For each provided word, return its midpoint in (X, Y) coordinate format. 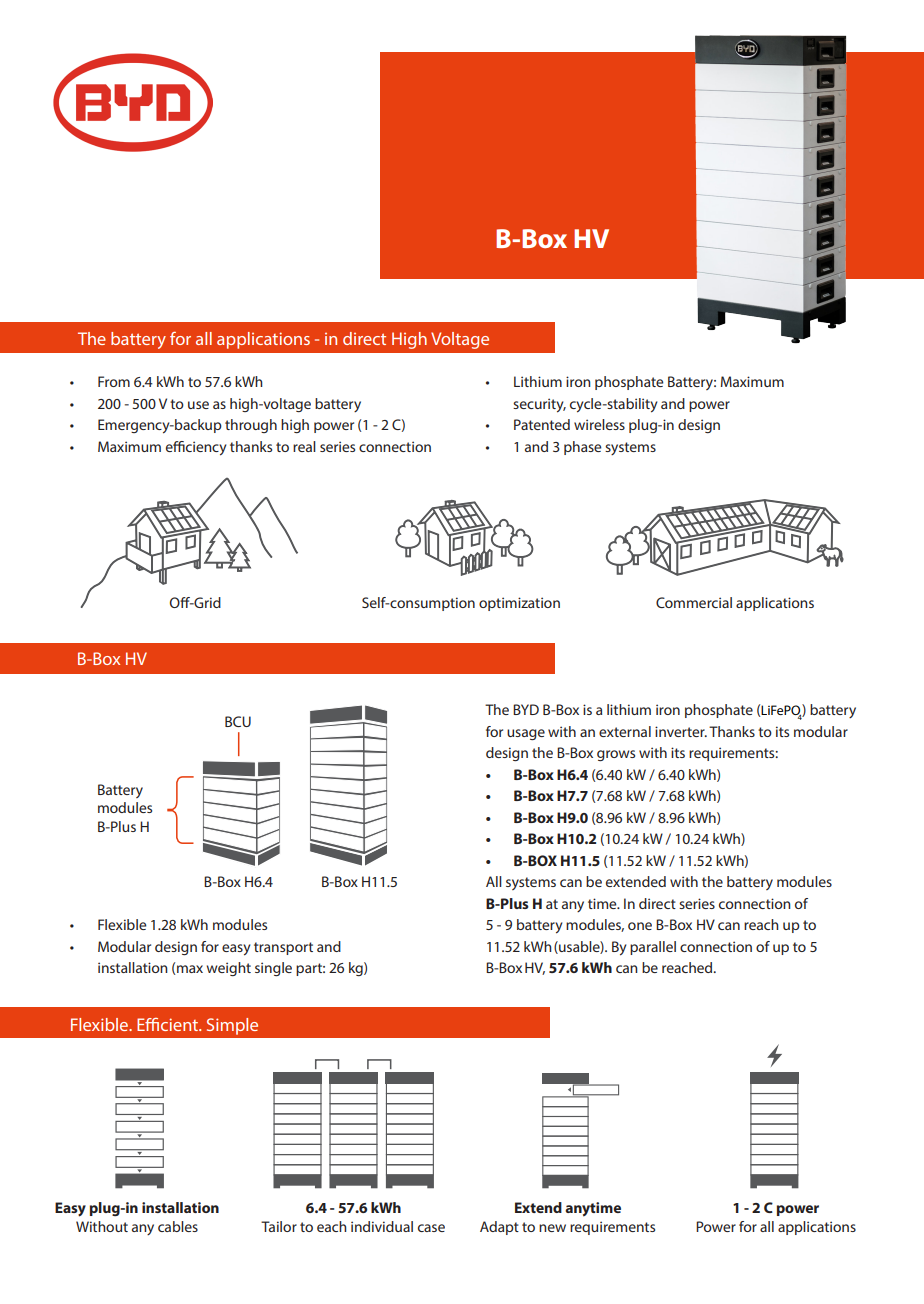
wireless (599, 424)
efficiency (196, 448)
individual (382, 1226)
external (625, 731)
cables (178, 1226)
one (640, 926)
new (552, 1228)
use (198, 405)
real (304, 446)
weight (229, 969)
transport (283, 948)
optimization (519, 604)
